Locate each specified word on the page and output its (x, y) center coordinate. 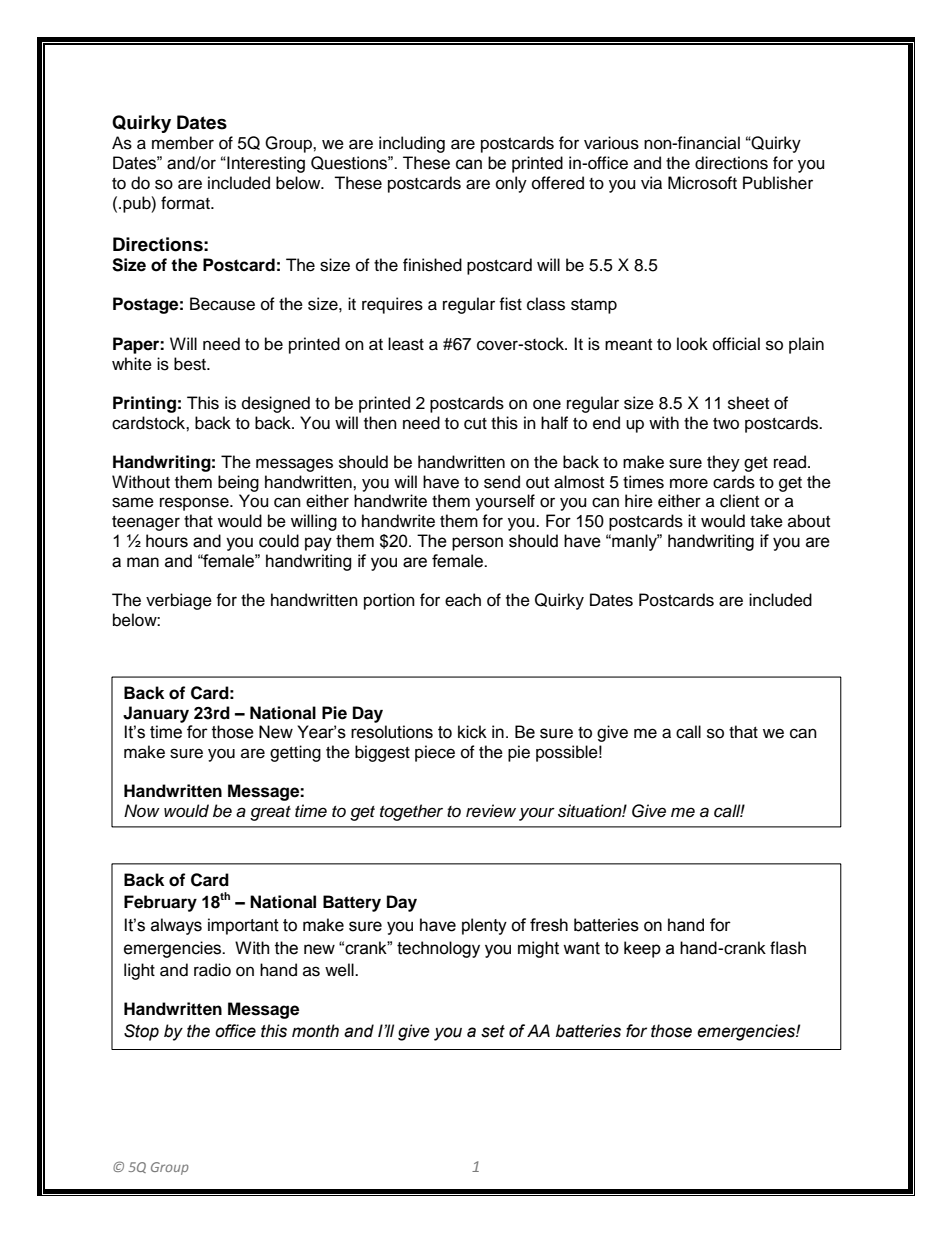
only (511, 184)
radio (212, 970)
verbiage (179, 601)
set (493, 1031)
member (183, 143)
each (463, 600)
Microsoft (702, 183)
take (766, 521)
